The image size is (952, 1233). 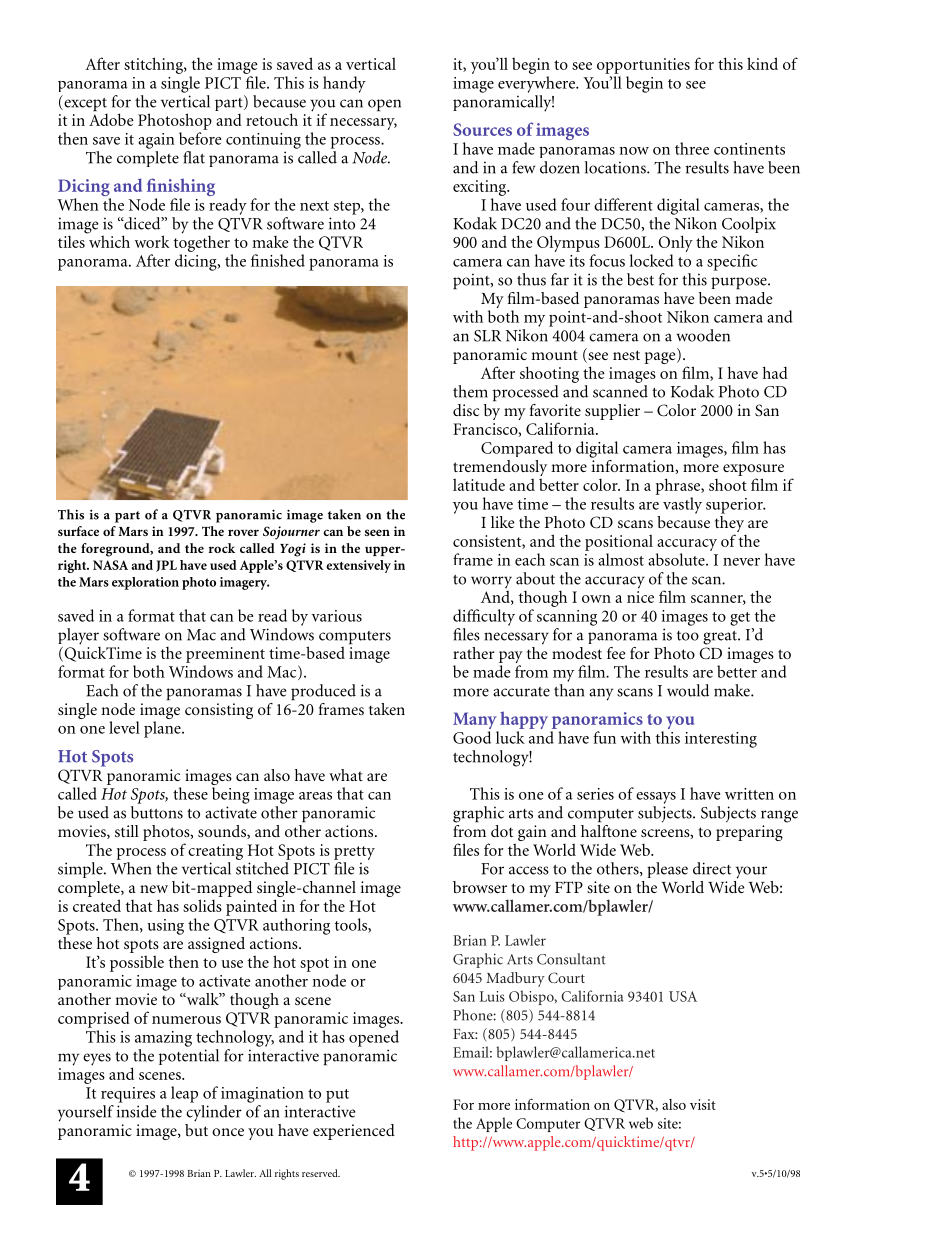 What do you see at coordinates (482, 129) in the screenshot?
I see `Sources` at bounding box center [482, 129].
